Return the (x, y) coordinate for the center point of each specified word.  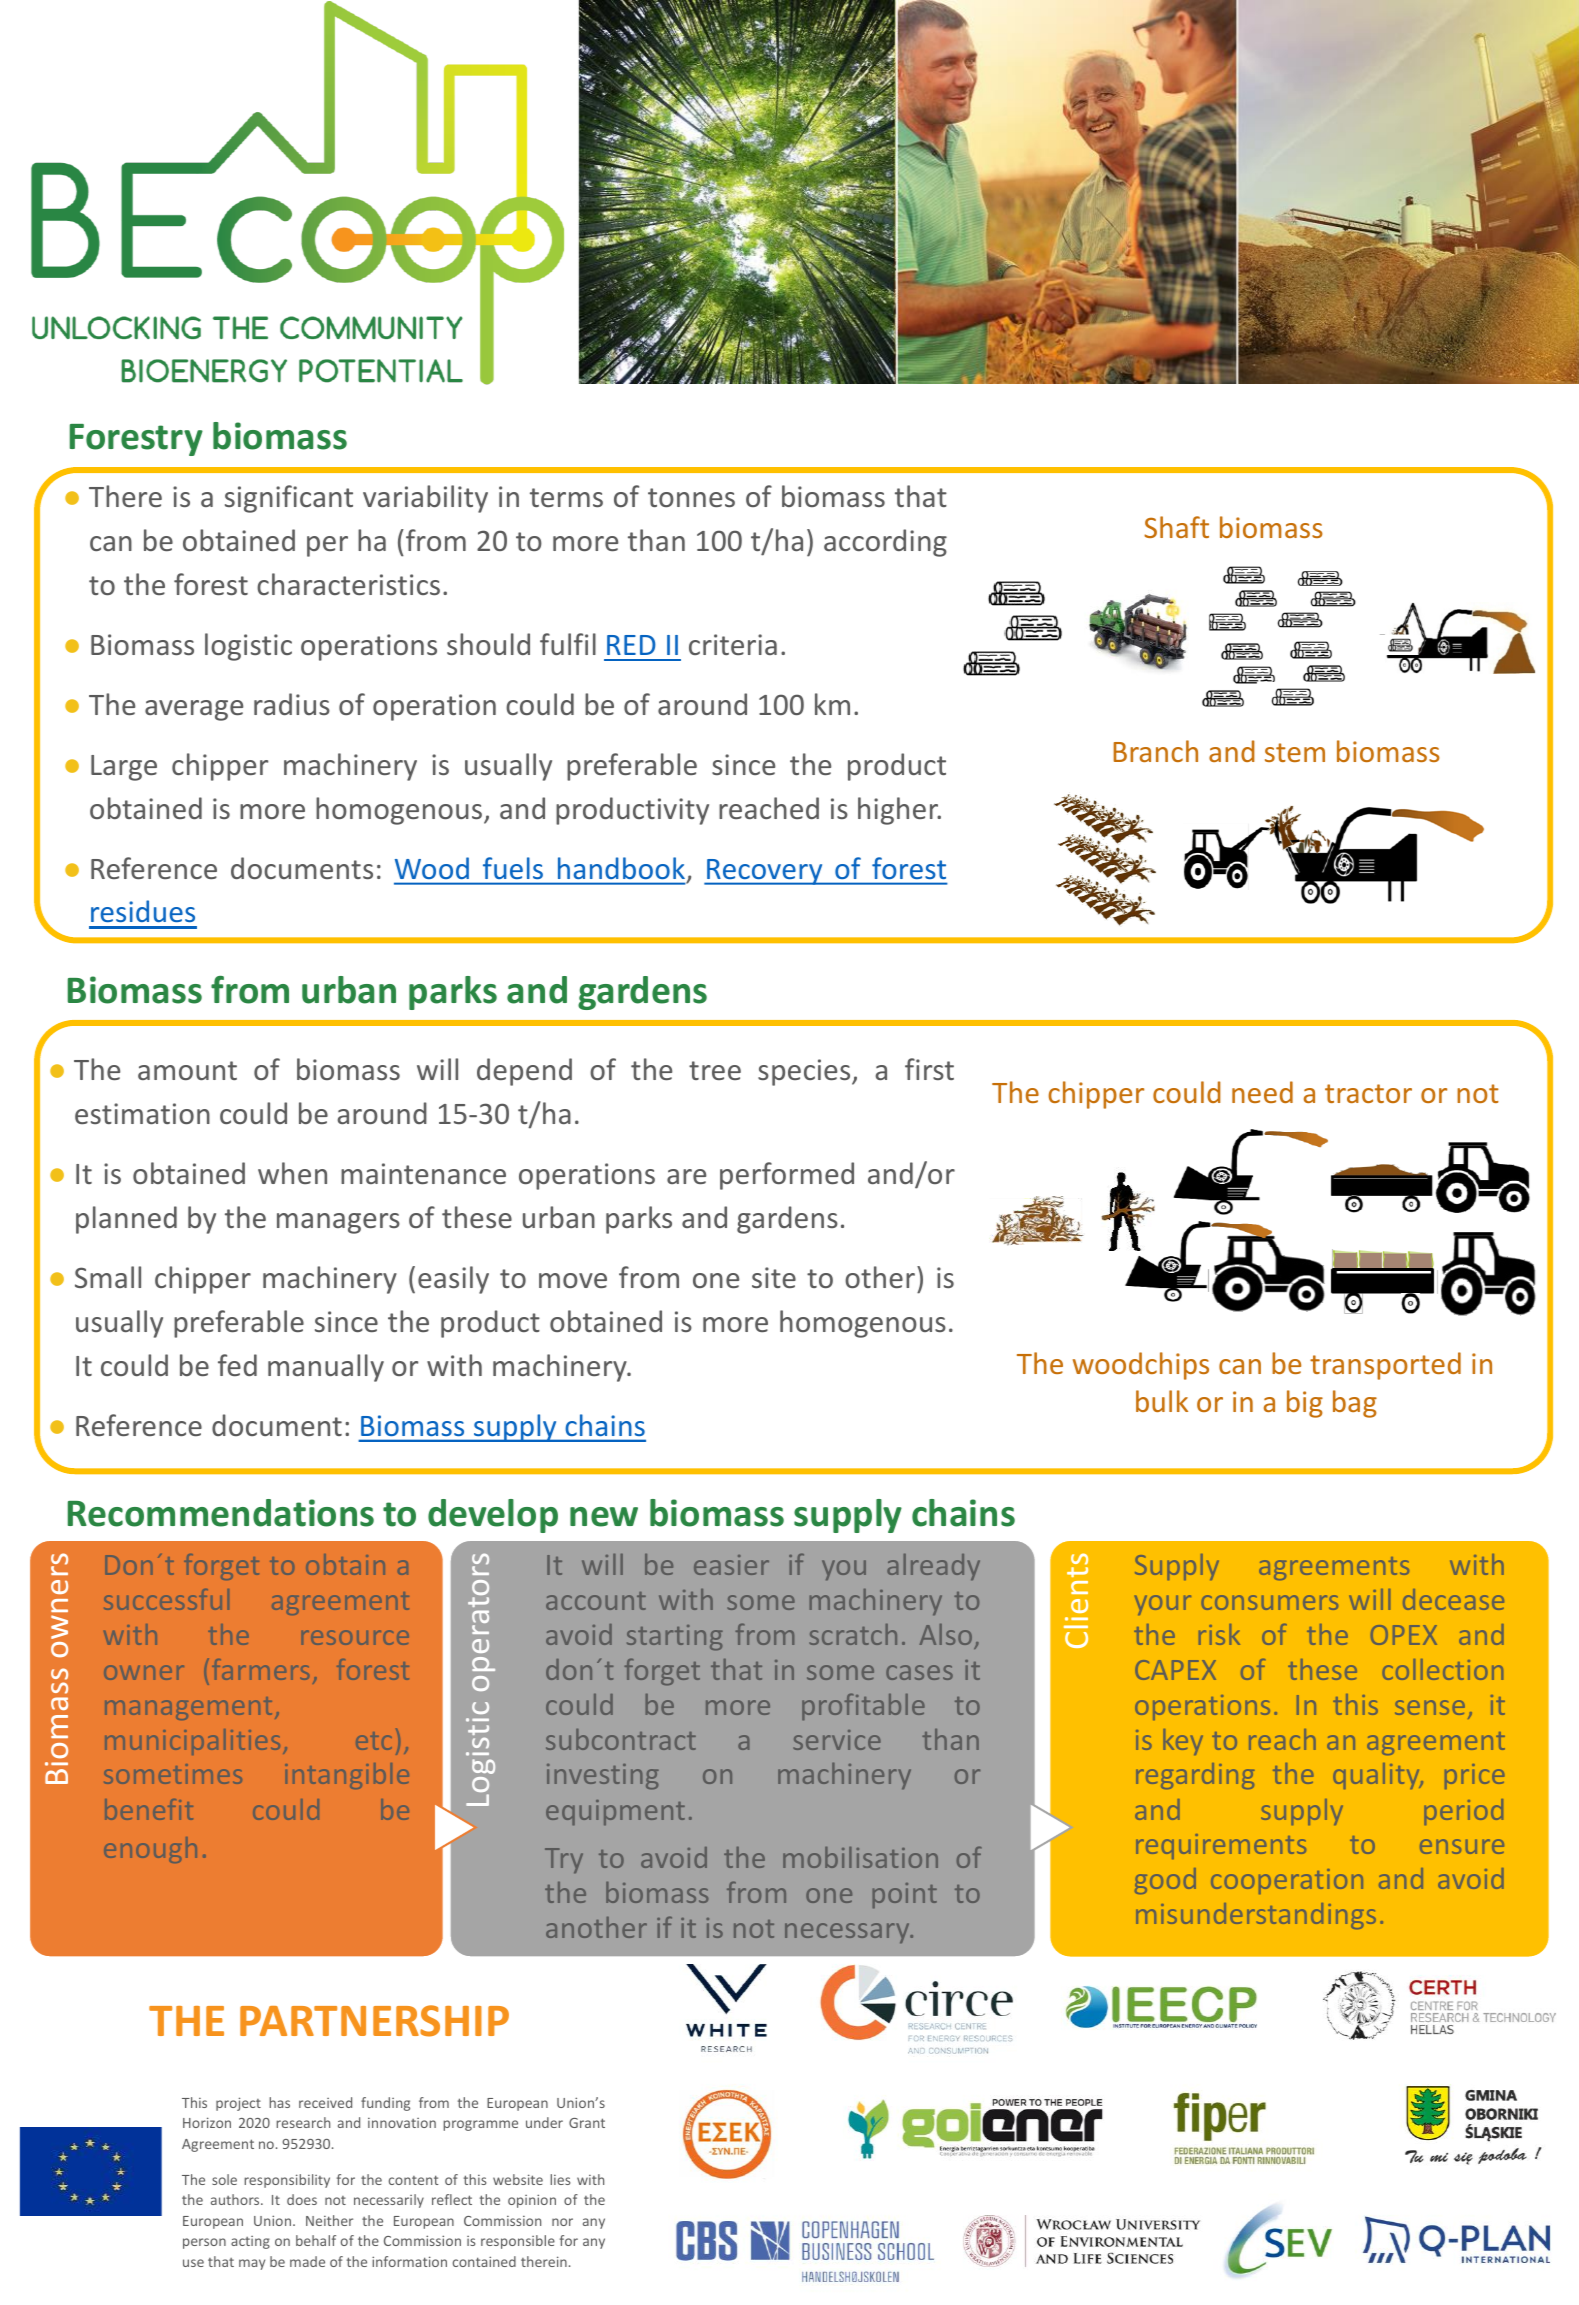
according (885, 543)
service (837, 1740)
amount (187, 1070)
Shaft (1176, 527)
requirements (1221, 1846)
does (302, 2199)
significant (289, 499)
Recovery (765, 872)
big (1305, 1404)
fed (237, 1365)
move (573, 1280)
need (1262, 1092)
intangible (344, 1778)
